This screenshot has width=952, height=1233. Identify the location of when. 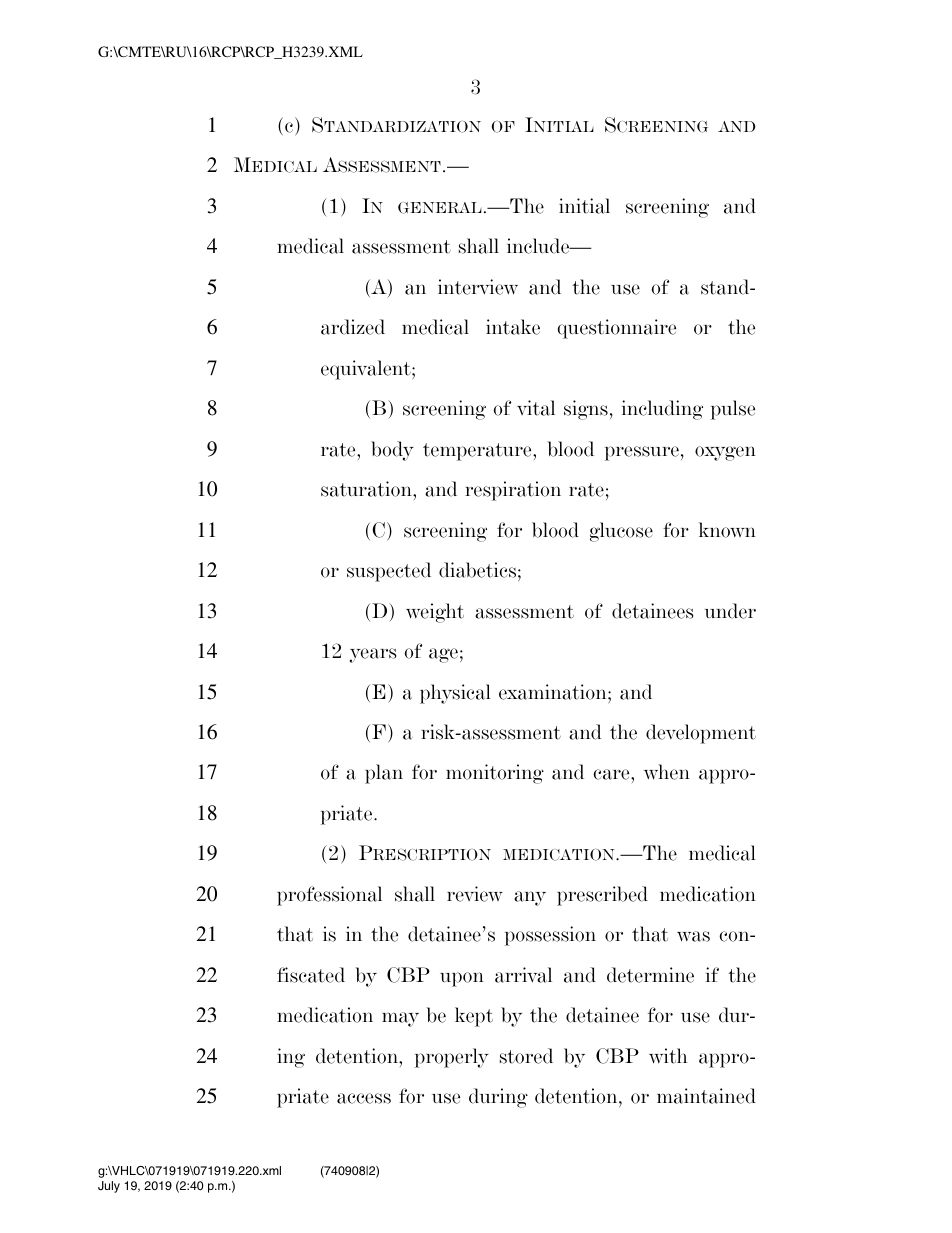
(667, 772).
